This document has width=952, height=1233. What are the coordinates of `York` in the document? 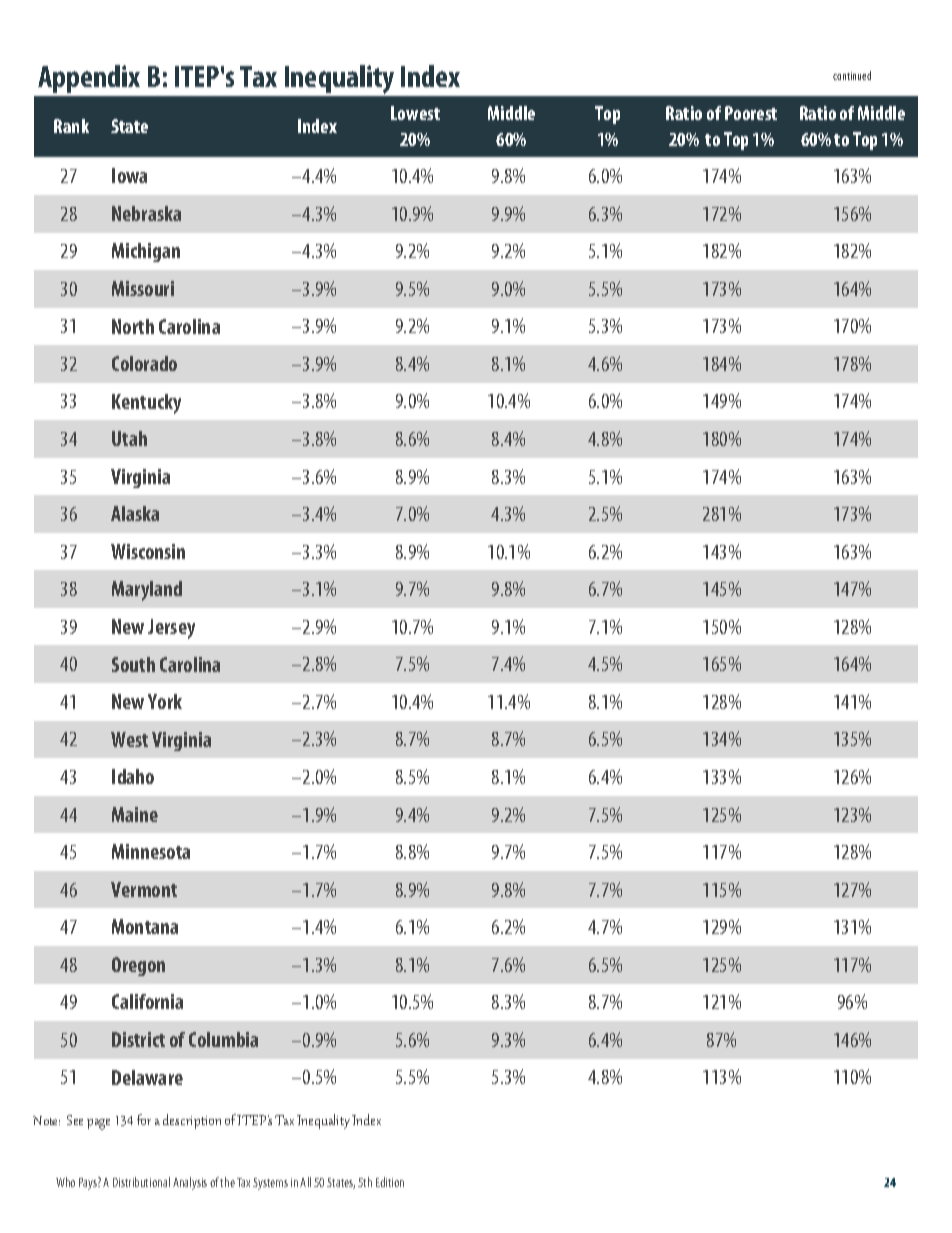 It's located at (165, 701).
